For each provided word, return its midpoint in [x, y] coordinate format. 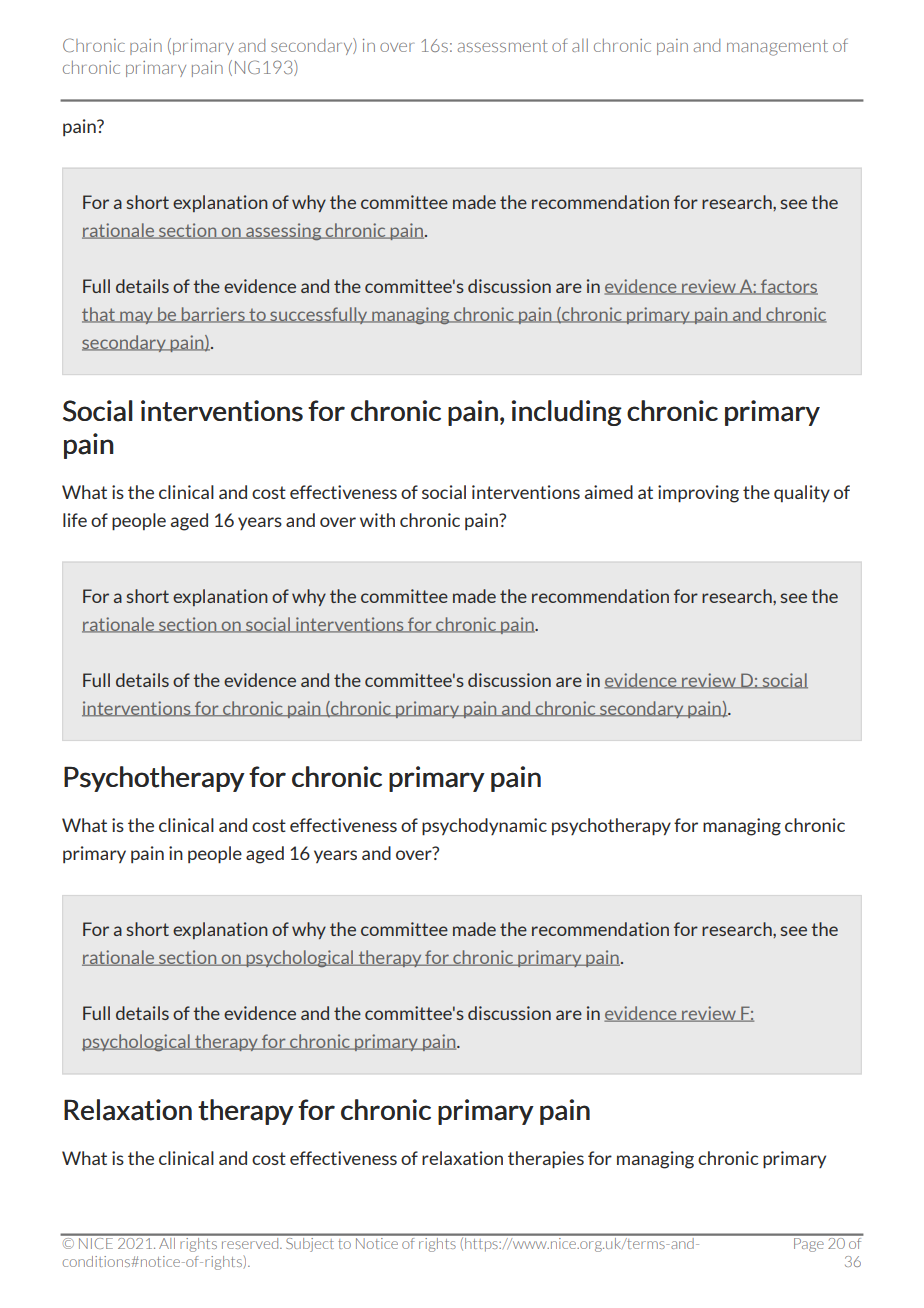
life [75, 520]
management [777, 48]
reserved [250, 1242]
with [377, 520]
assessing [284, 231]
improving [698, 494]
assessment [503, 46]
